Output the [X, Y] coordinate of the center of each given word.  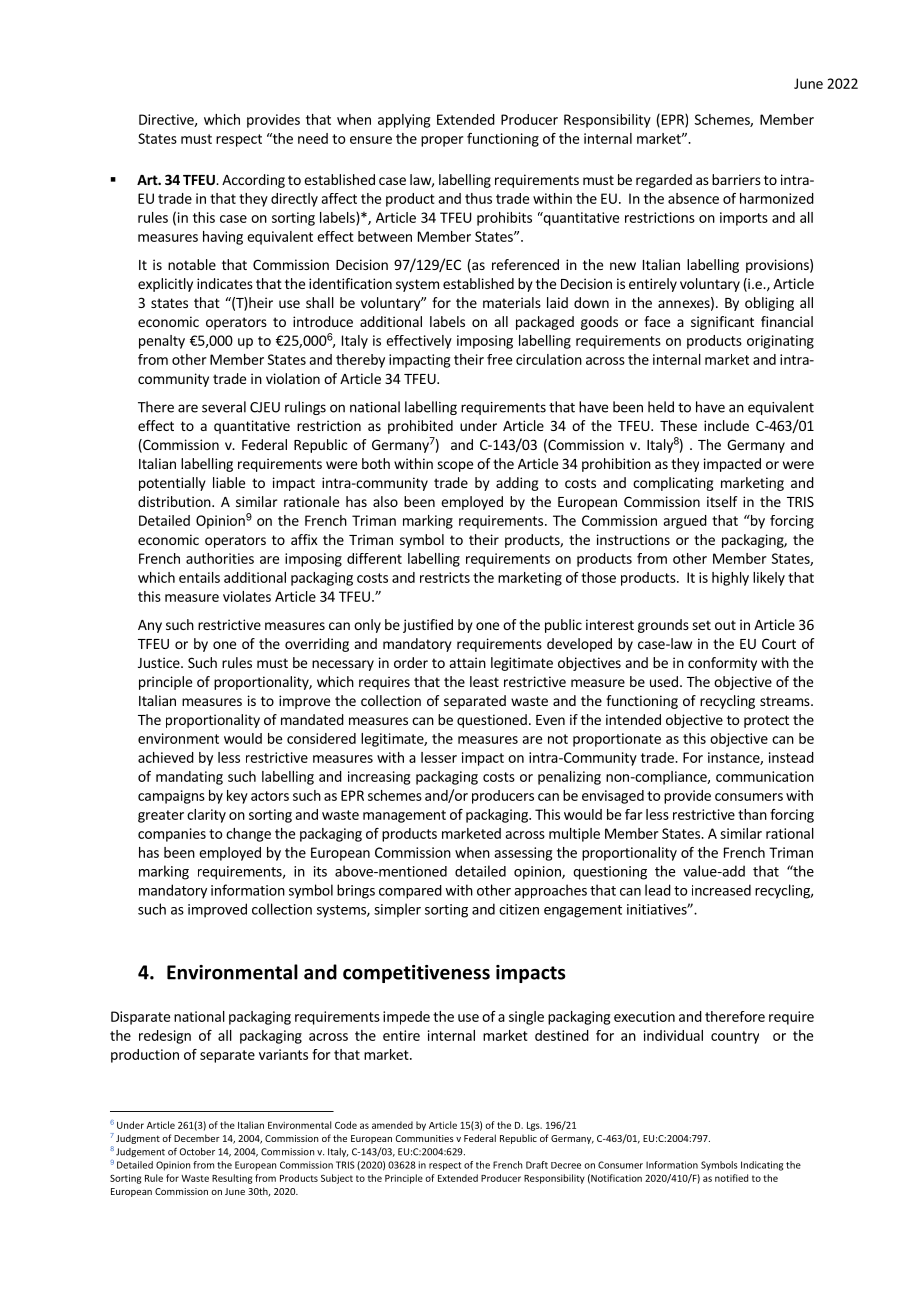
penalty [162, 342]
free [499, 359]
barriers [736, 179]
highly [730, 579]
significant [722, 323]
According [253, 181]
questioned [492, 721]
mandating [189, 778]
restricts [445, 577]
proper [442, 141]
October [197, 1152]
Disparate [140, 1018]
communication [765, 776]
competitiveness [416, 974]
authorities [220, 558]
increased [721, 890]
